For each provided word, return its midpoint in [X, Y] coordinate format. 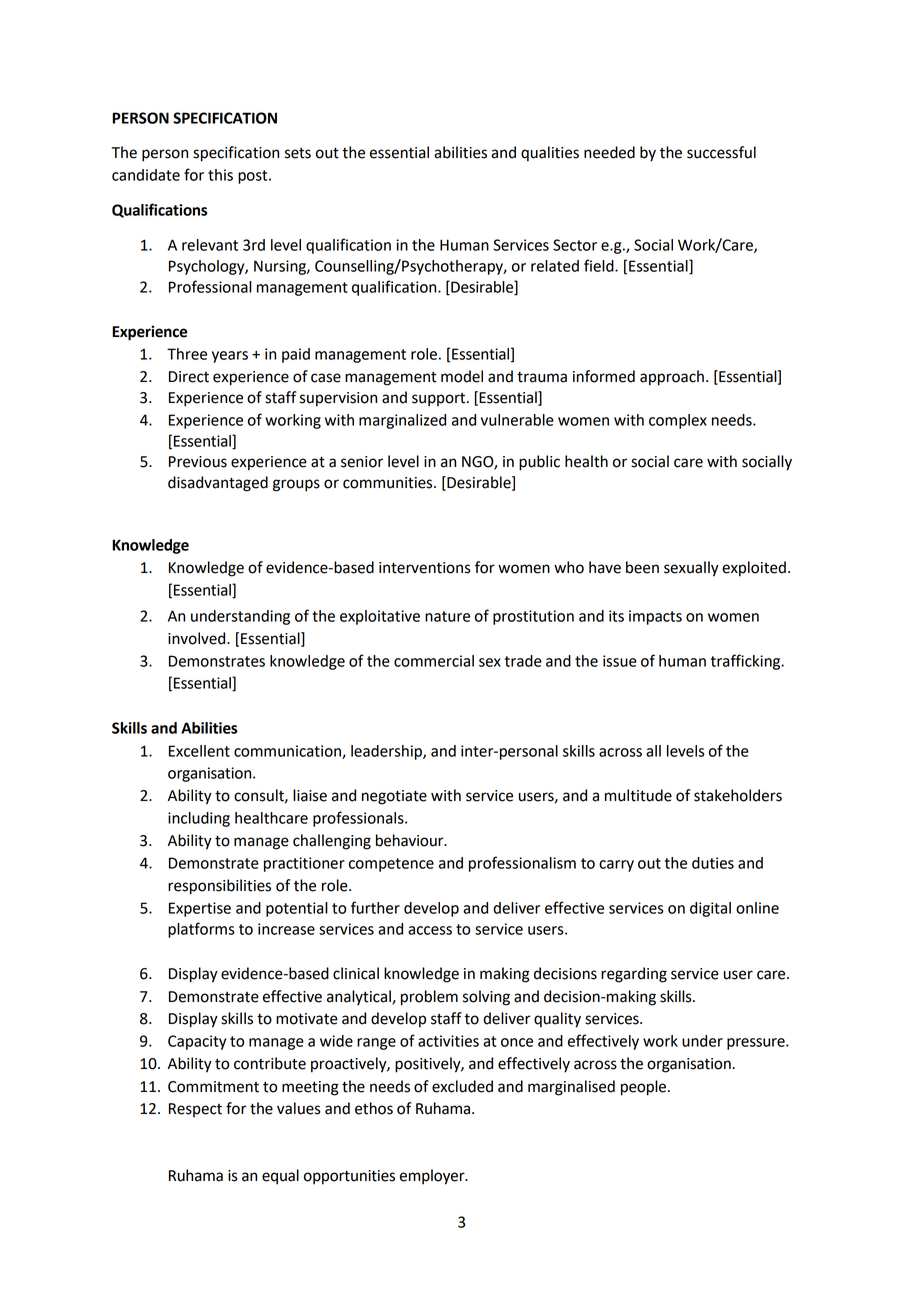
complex [678, 421]
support [440, 400]
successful [721, 152]
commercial [434, 661]
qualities [550, 154]
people [643, 1088]
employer [433, 1177]
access [430, 930]
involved [198, 638]
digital [710, 909]
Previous [198, 462]
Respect [195, 1110]
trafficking [747, 662]
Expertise [200, 909]
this [220, 175]
